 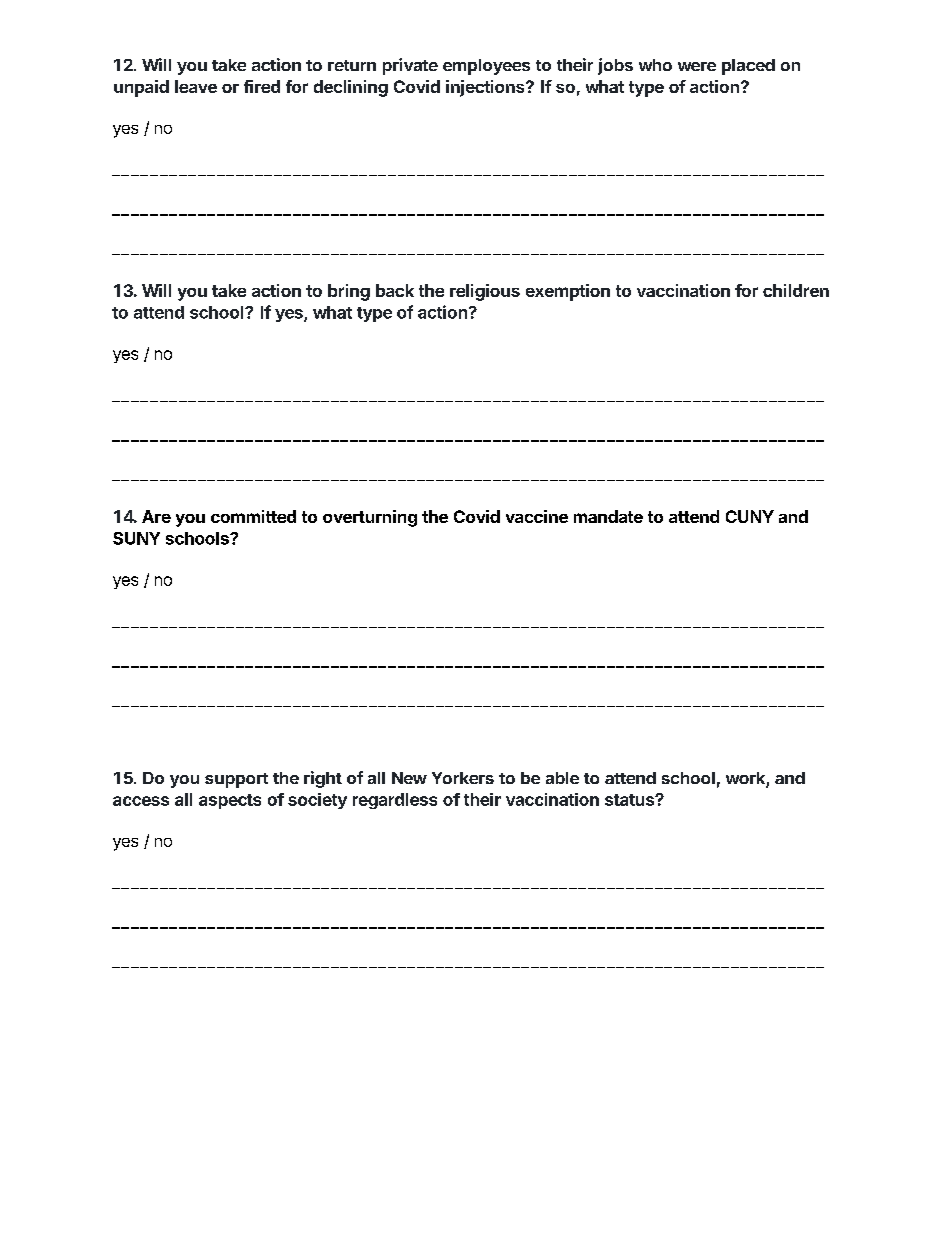 I want to click on CUNY, so click(x=750, y=516).
